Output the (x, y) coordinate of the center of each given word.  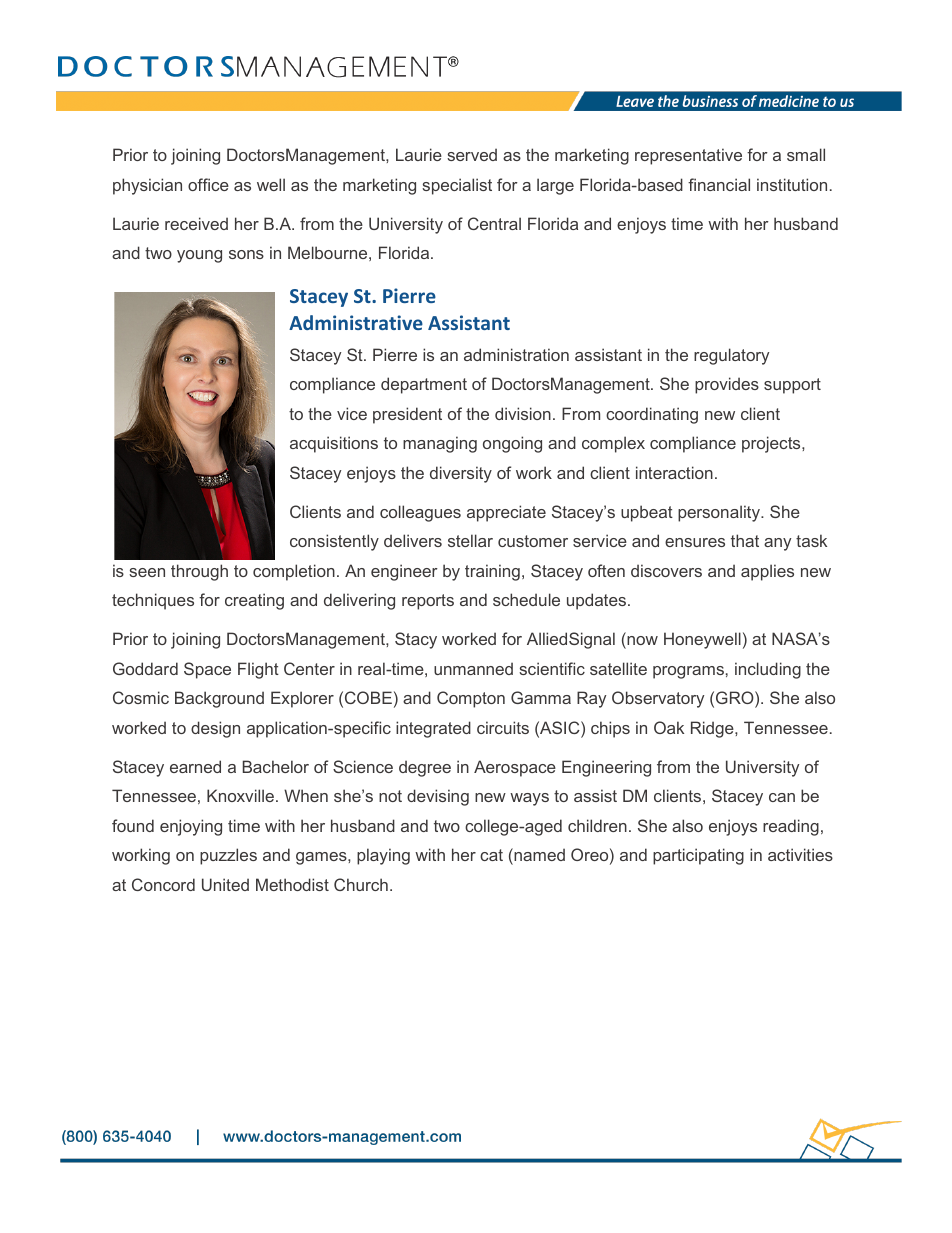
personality (720, 513)
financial (719, 184)
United (225, 884)
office (208, 184)
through (199, 572)
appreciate (506, 513)
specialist (457, 186)
